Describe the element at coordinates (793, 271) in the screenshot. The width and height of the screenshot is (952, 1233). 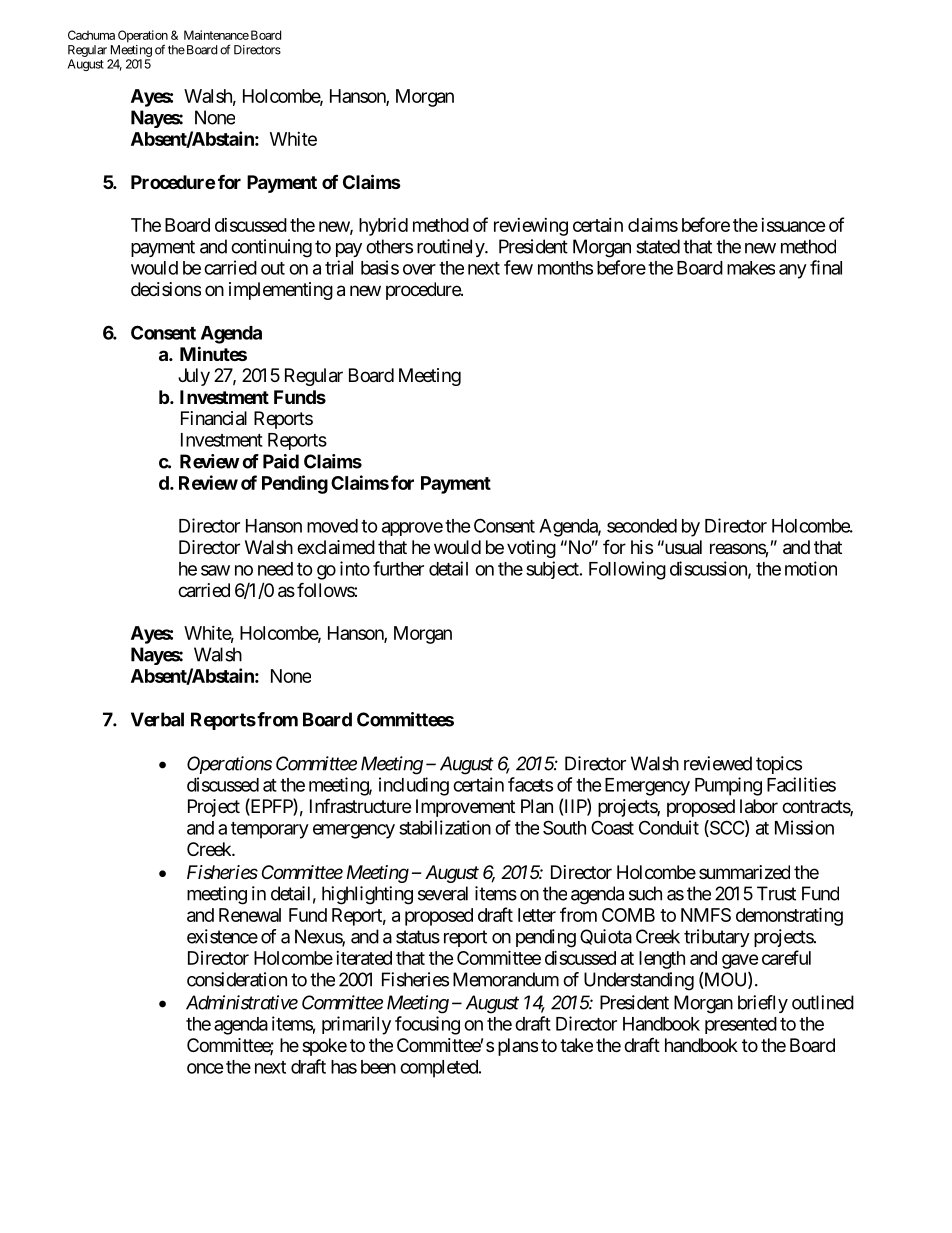
I see `any` at that location.
